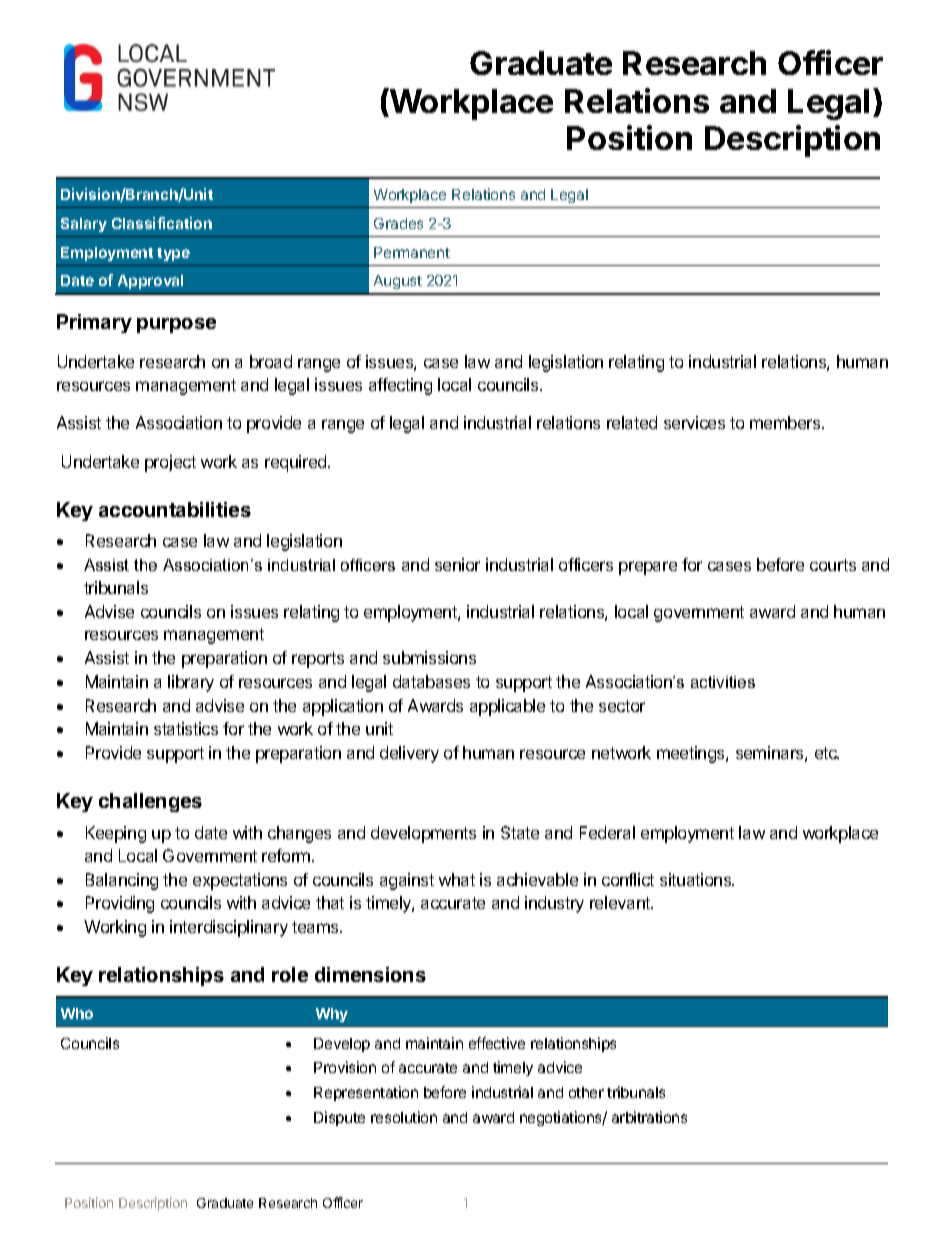 Image resolution: width=952 pixels, height=1233 pixels. I want to click on other, so click(586, 1092).
